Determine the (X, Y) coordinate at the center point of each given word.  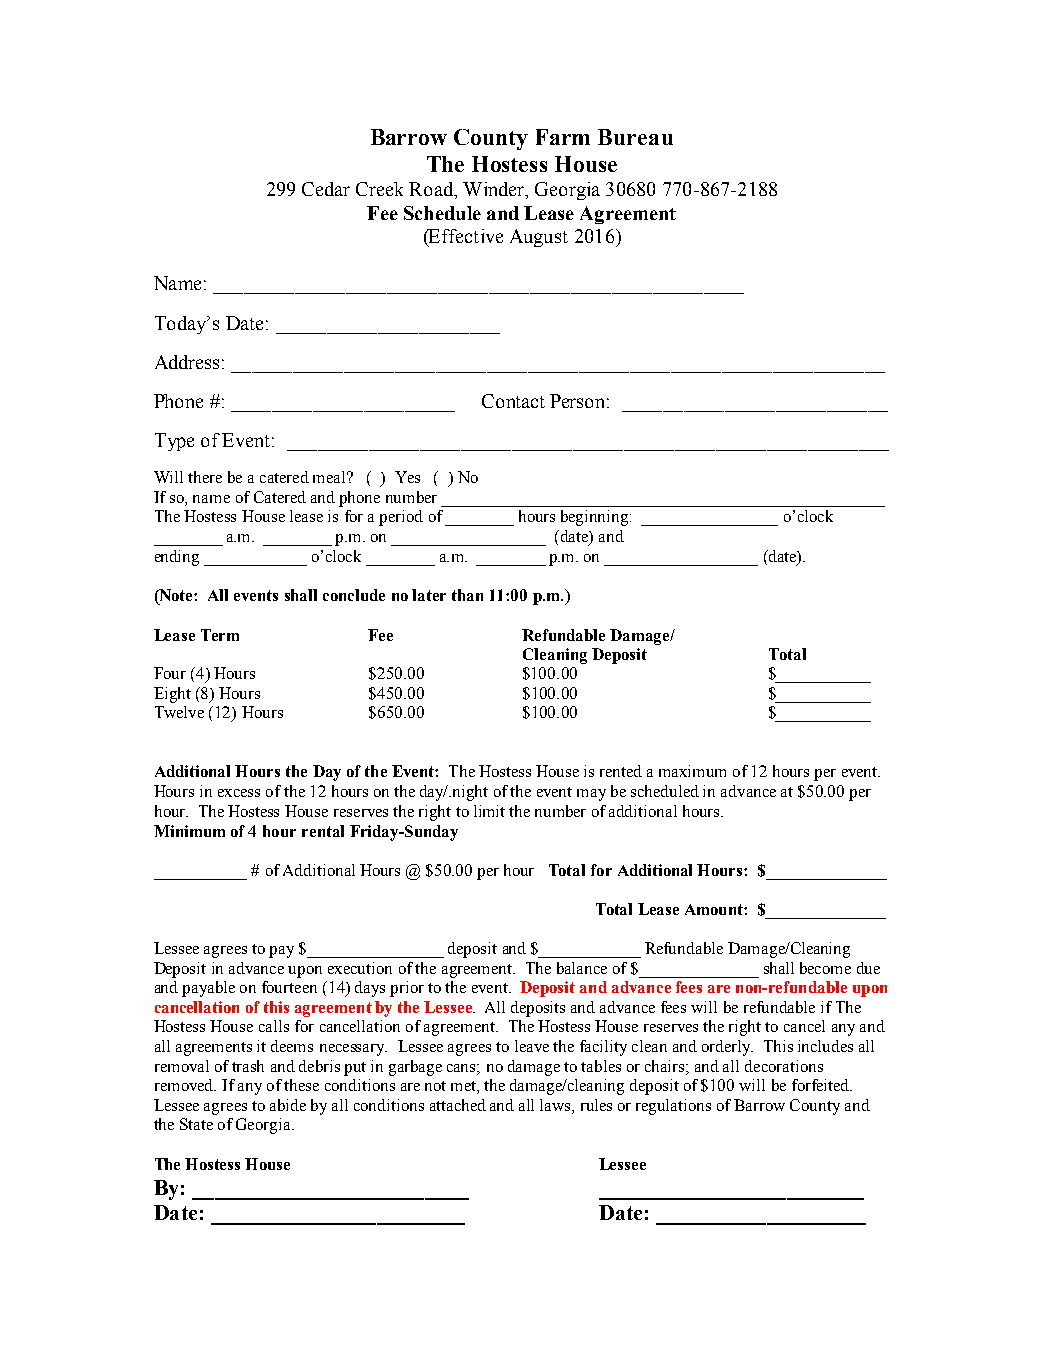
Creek (379, 189)
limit (489, 811)
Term (220, 635)
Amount (715, 909)
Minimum (189, 831)
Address (187, 362)
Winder (494, 189)
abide (288, 1105)
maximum (692, 771)
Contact (513, 401)
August (539, 238)
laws (556, 1105)
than (467, 595)
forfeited (822, 1085)
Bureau (635, 137)
